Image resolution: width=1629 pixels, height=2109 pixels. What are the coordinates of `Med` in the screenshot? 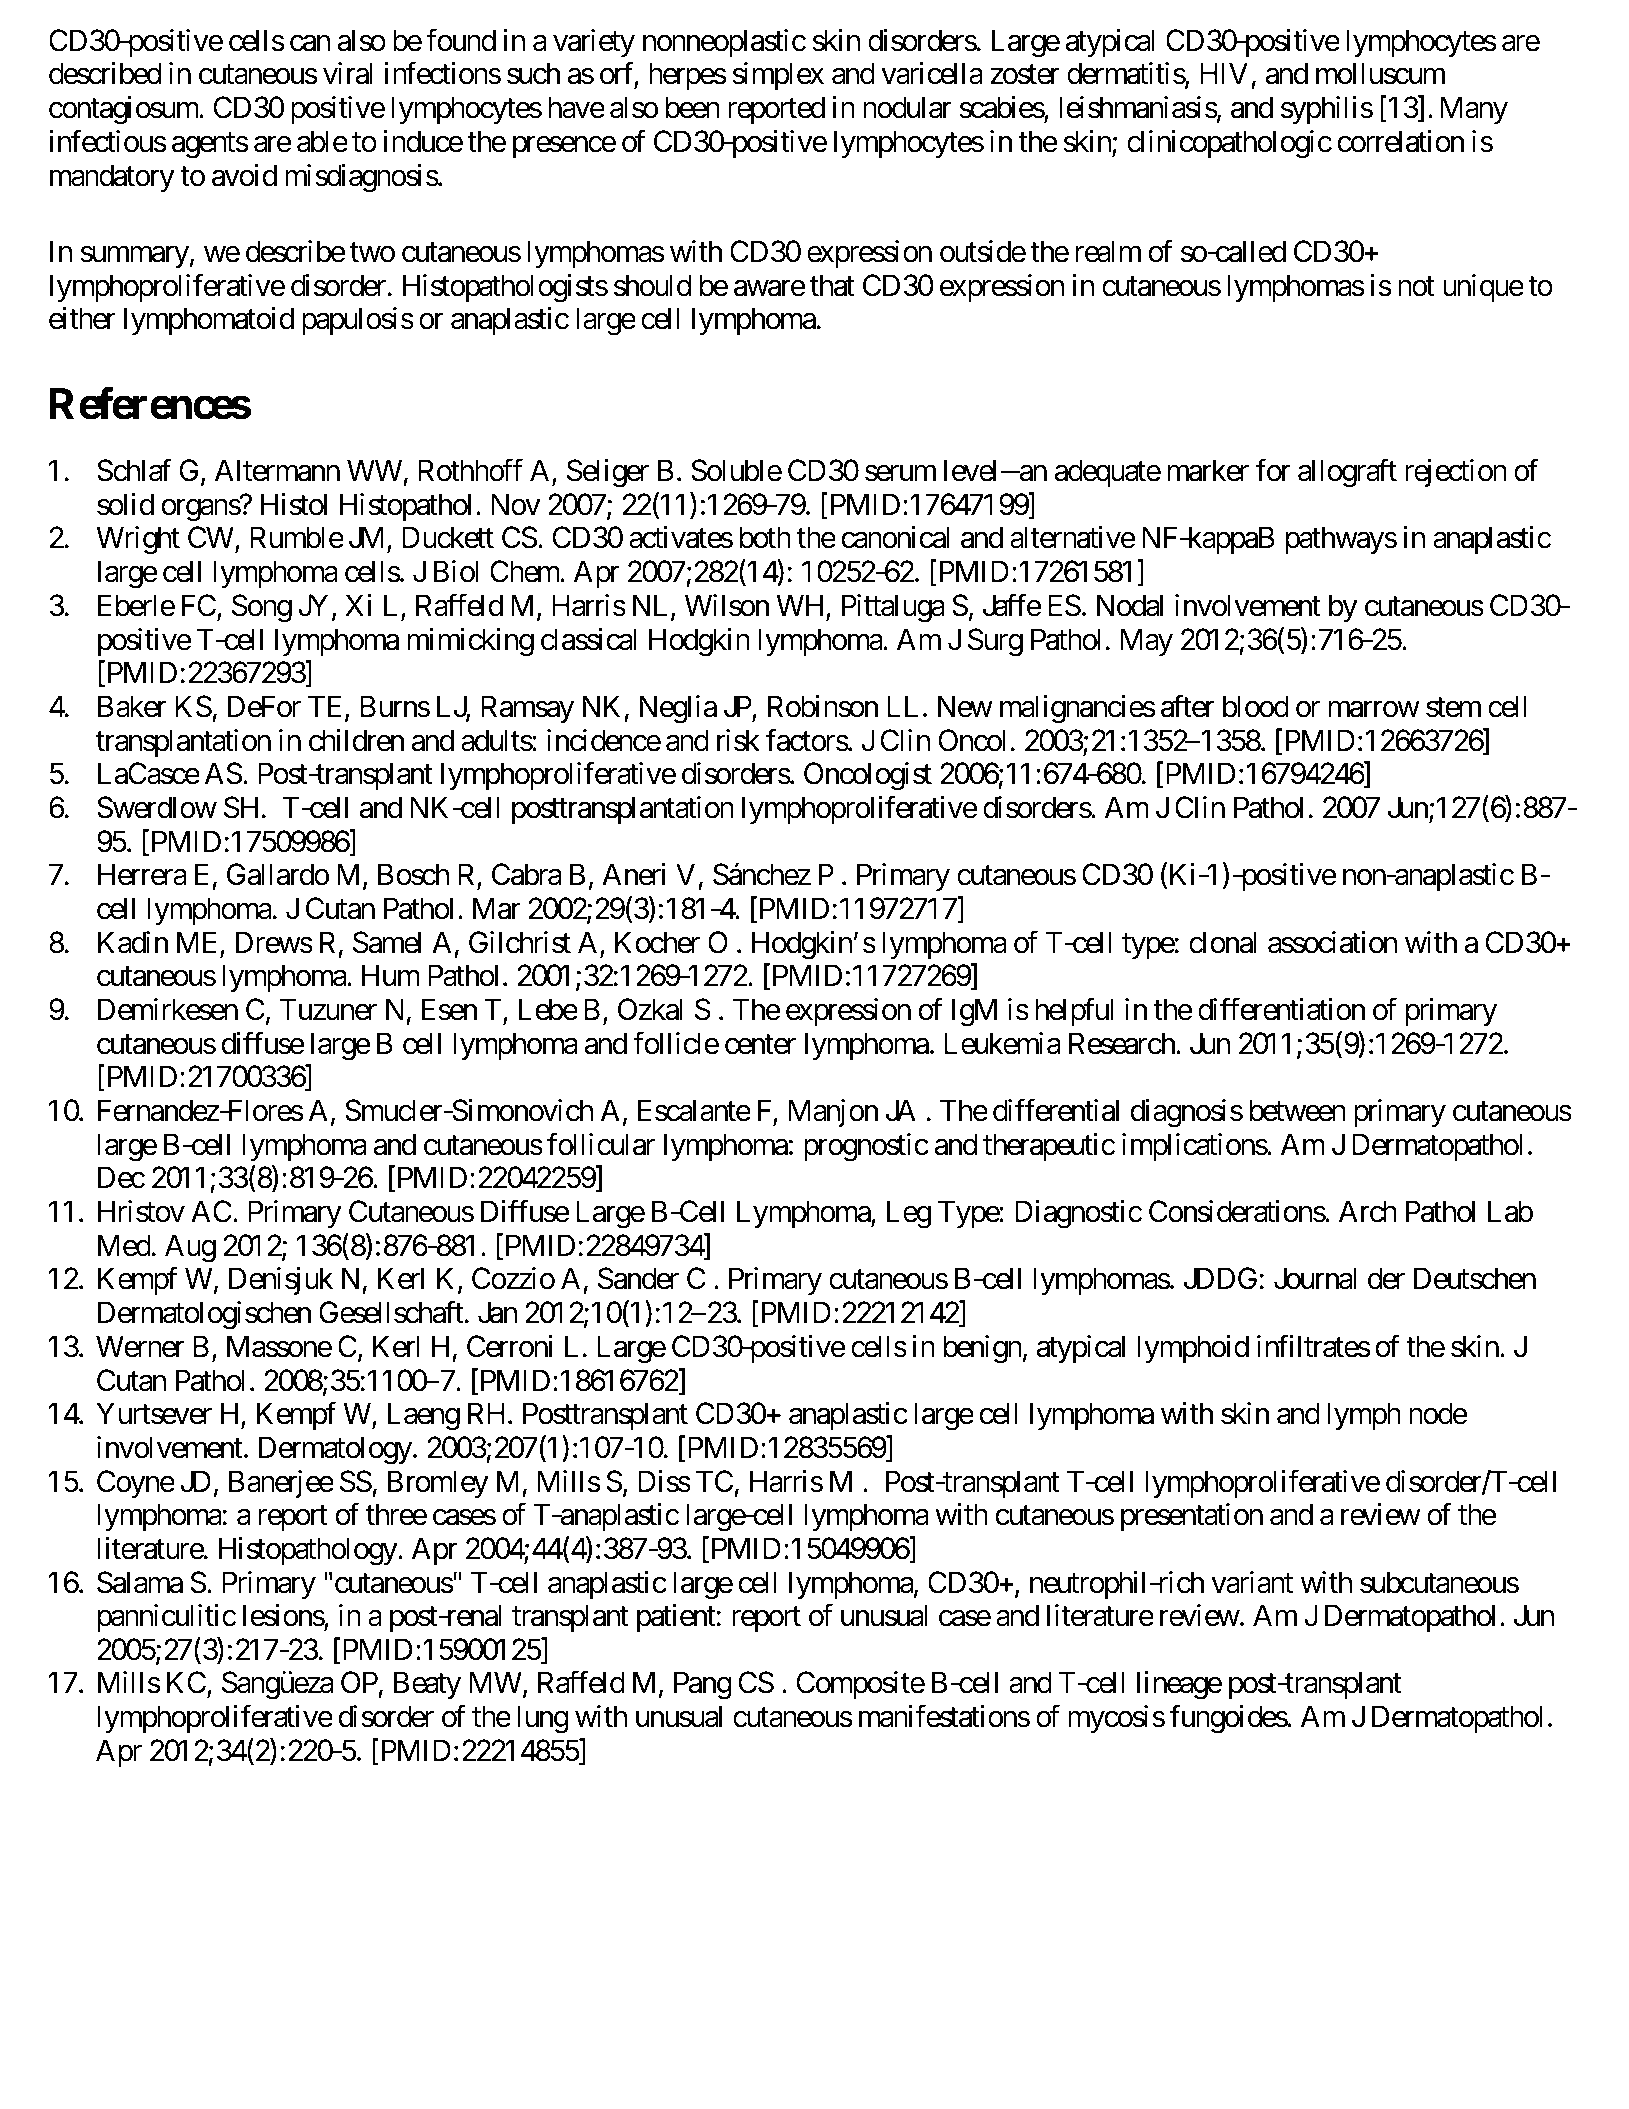 It's located at (124, 1245).
